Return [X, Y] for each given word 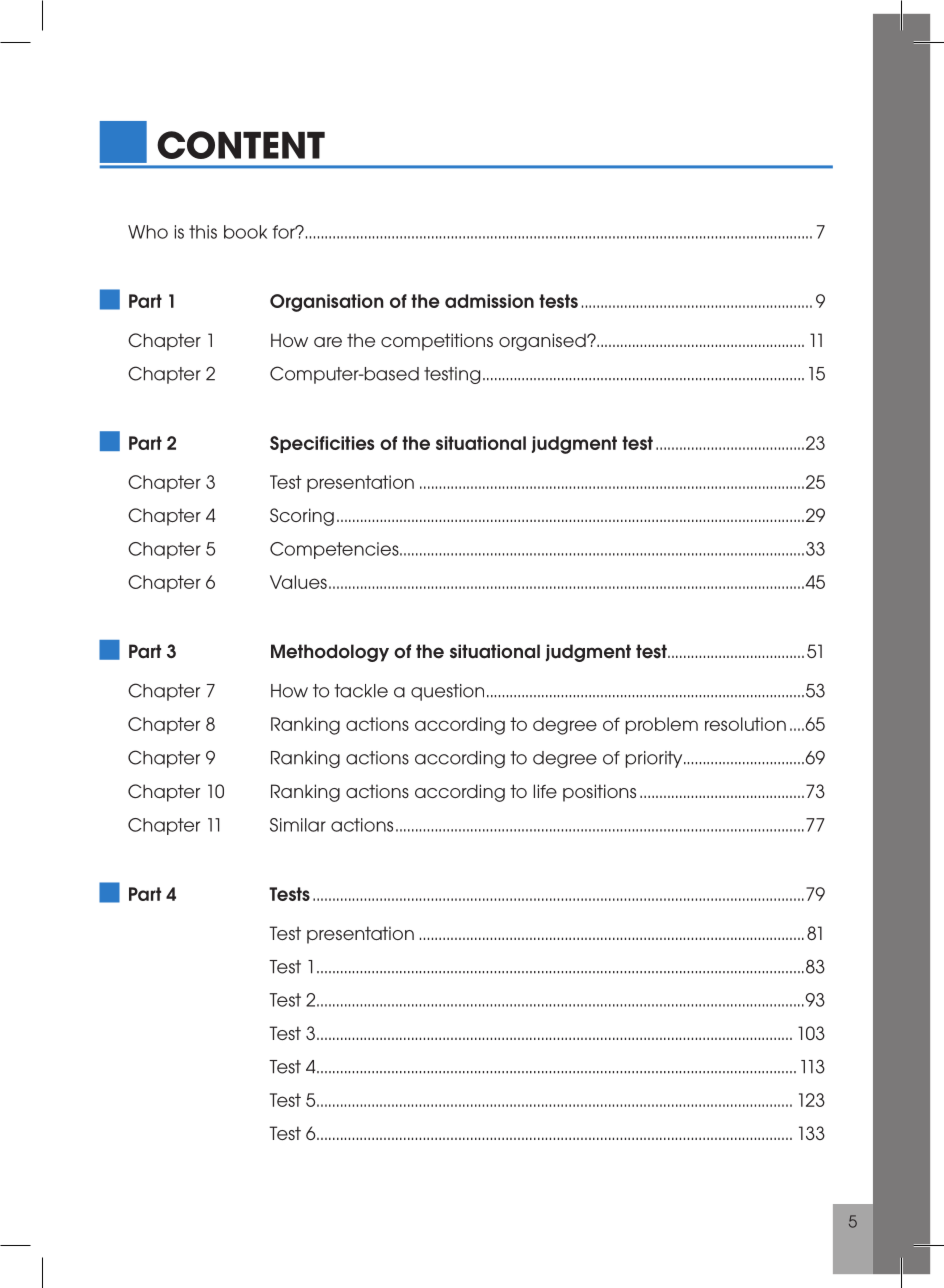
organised [543, 342]
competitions [437, 342]
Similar [298, 825]
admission [489, 301]
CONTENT [241, 145]
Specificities [322, 444]
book [245, 232]
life [545, 791]
